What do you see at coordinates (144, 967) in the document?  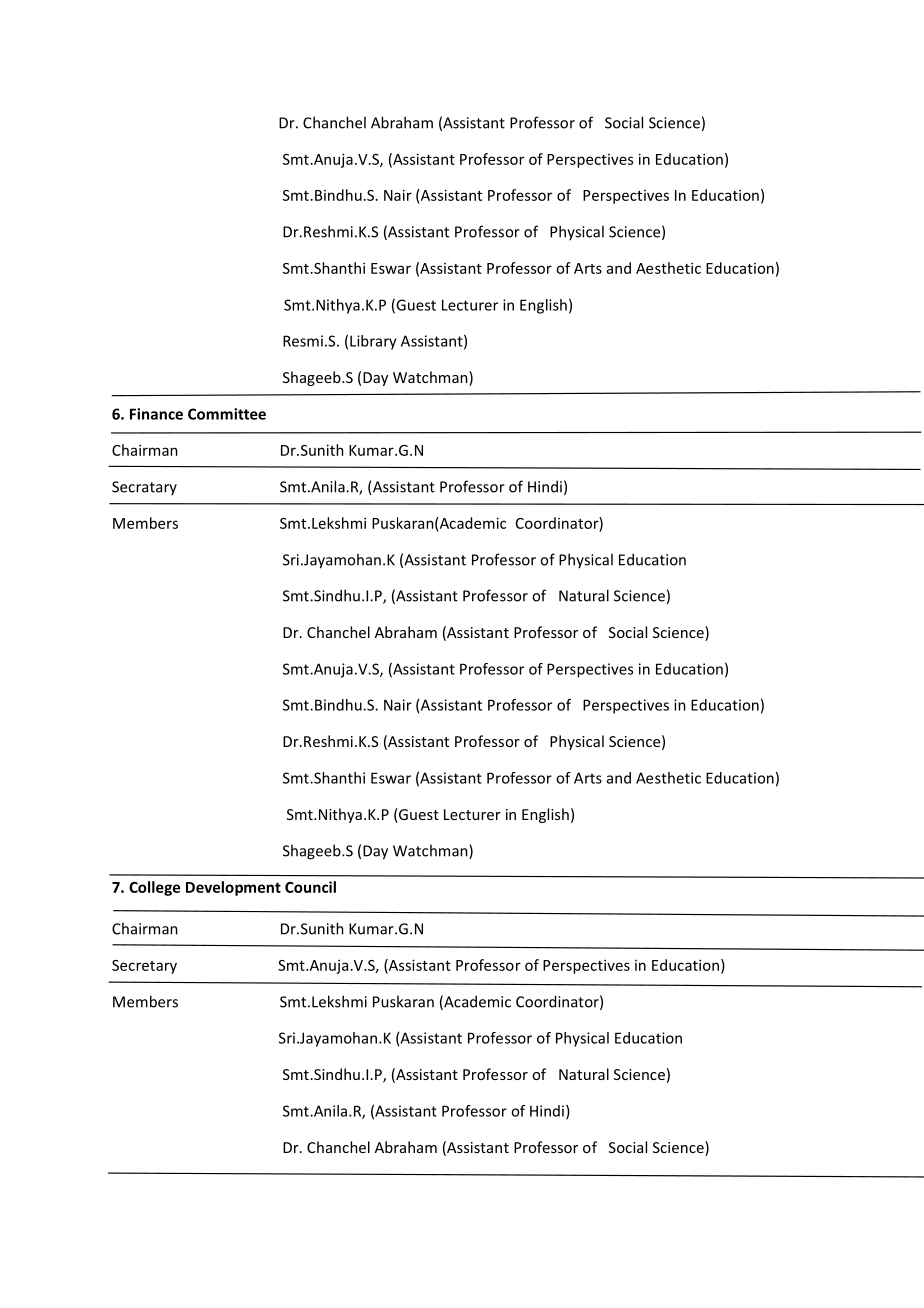 I see `Secretary` at bounding box center [144, 967].
